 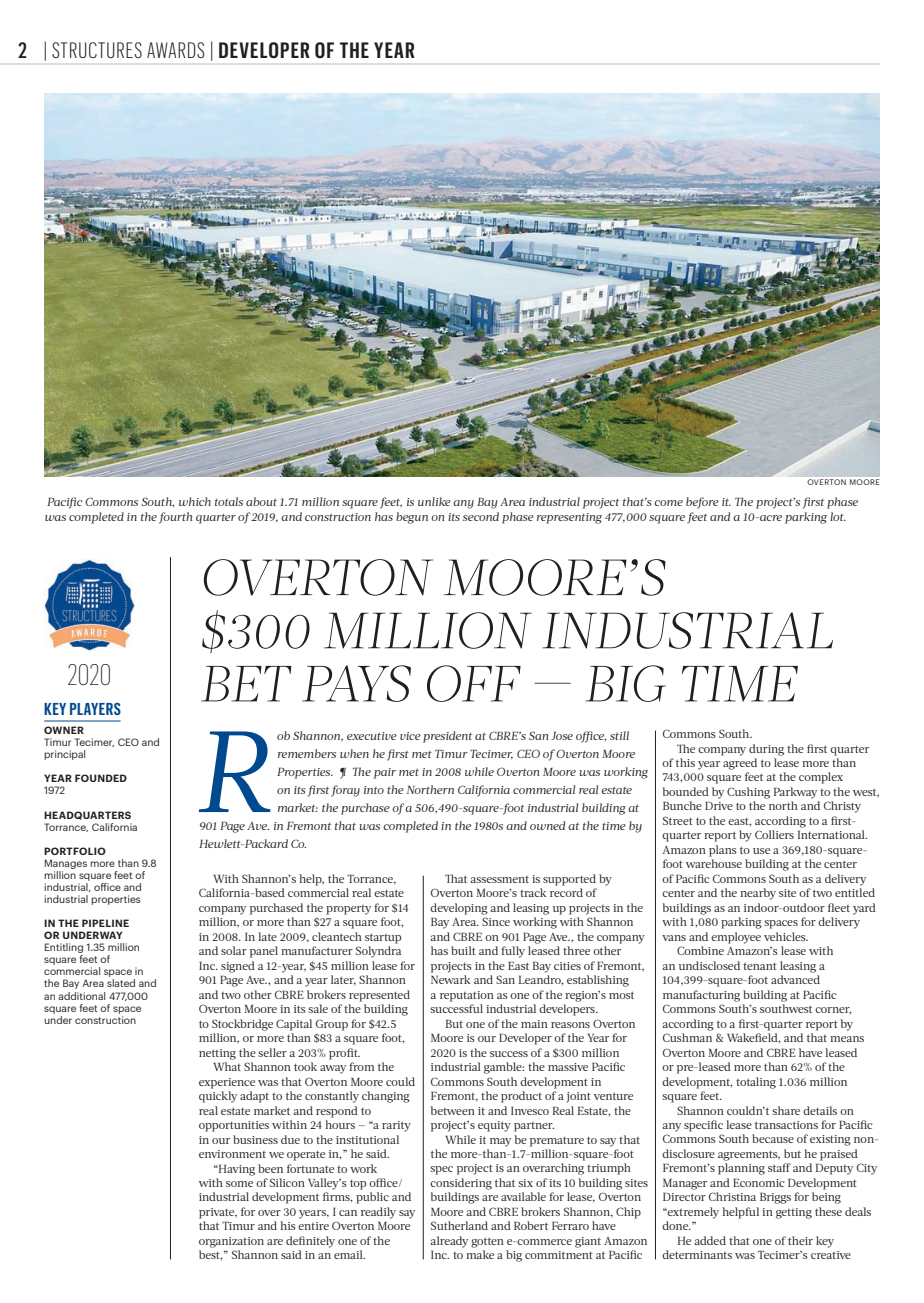 I want to click on unlike, so click(x=434, y=501).
